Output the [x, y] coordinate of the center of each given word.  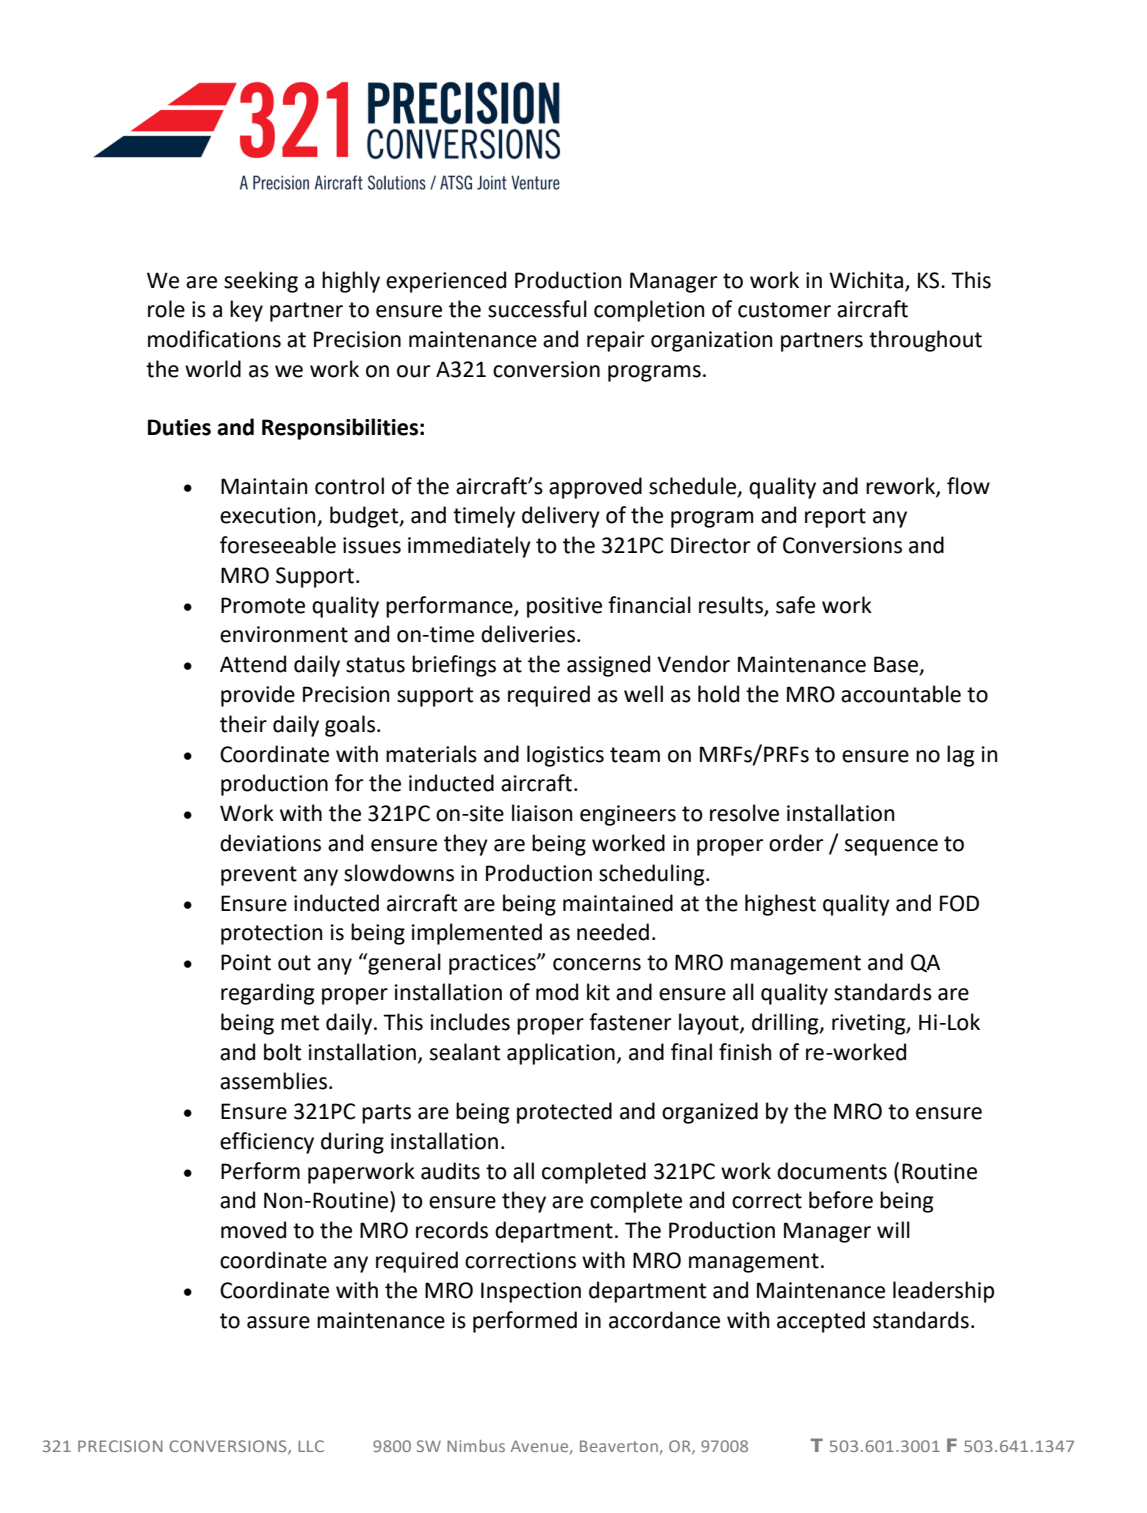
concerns [597, 964]
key [246, 311]
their [243, 724]
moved [253, 1230]
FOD [959, 903]
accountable [901, 694]
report [835, 518]
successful [537, 309]
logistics [565, 756]
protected [564, 1113]
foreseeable [278, 545]
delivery [561, 517]
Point [246, 962]
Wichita [866, 280]
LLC [311, 1446]
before [841, 1200]
